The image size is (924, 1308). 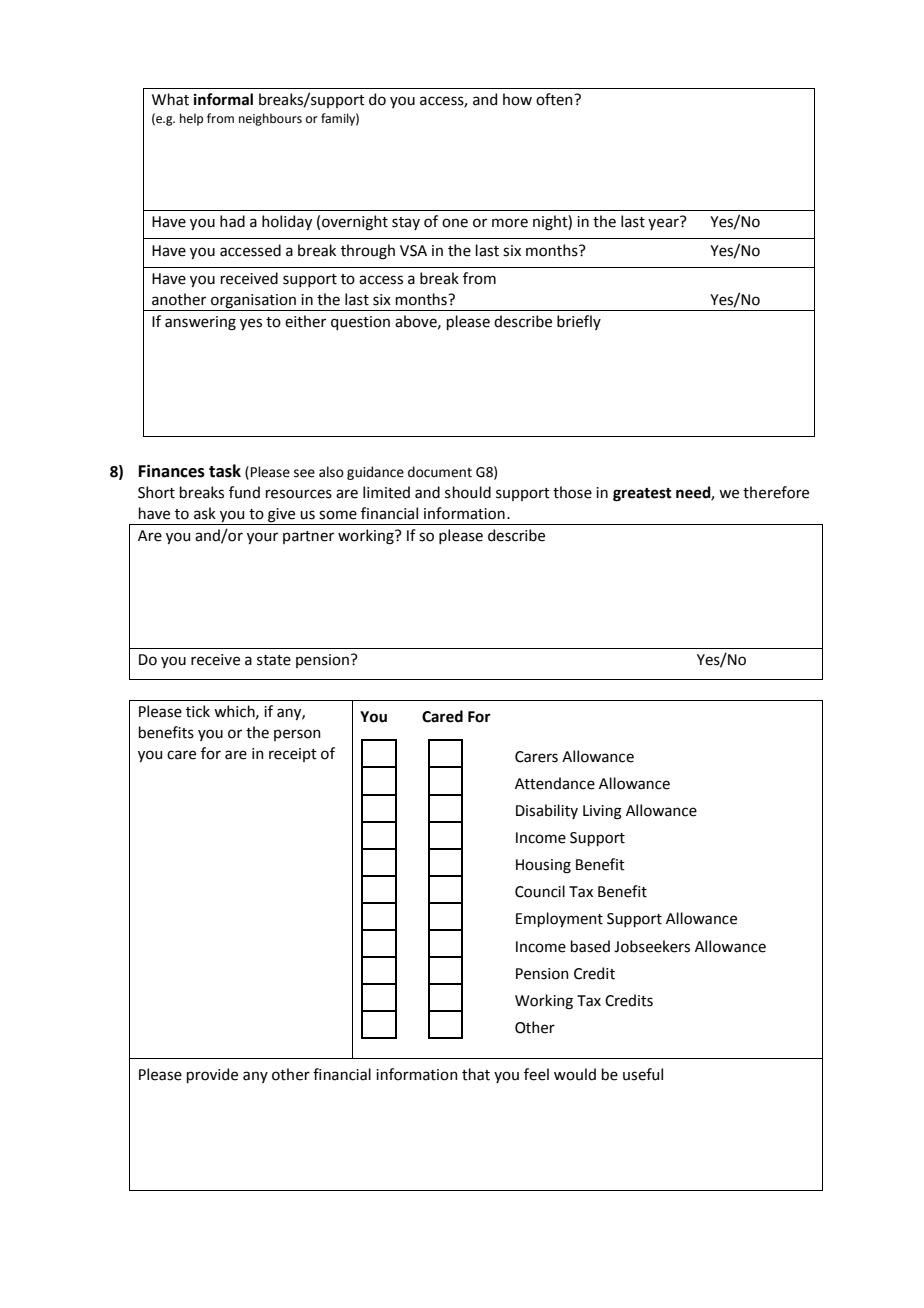 I want to click on year, so click(x=664, y=223).
